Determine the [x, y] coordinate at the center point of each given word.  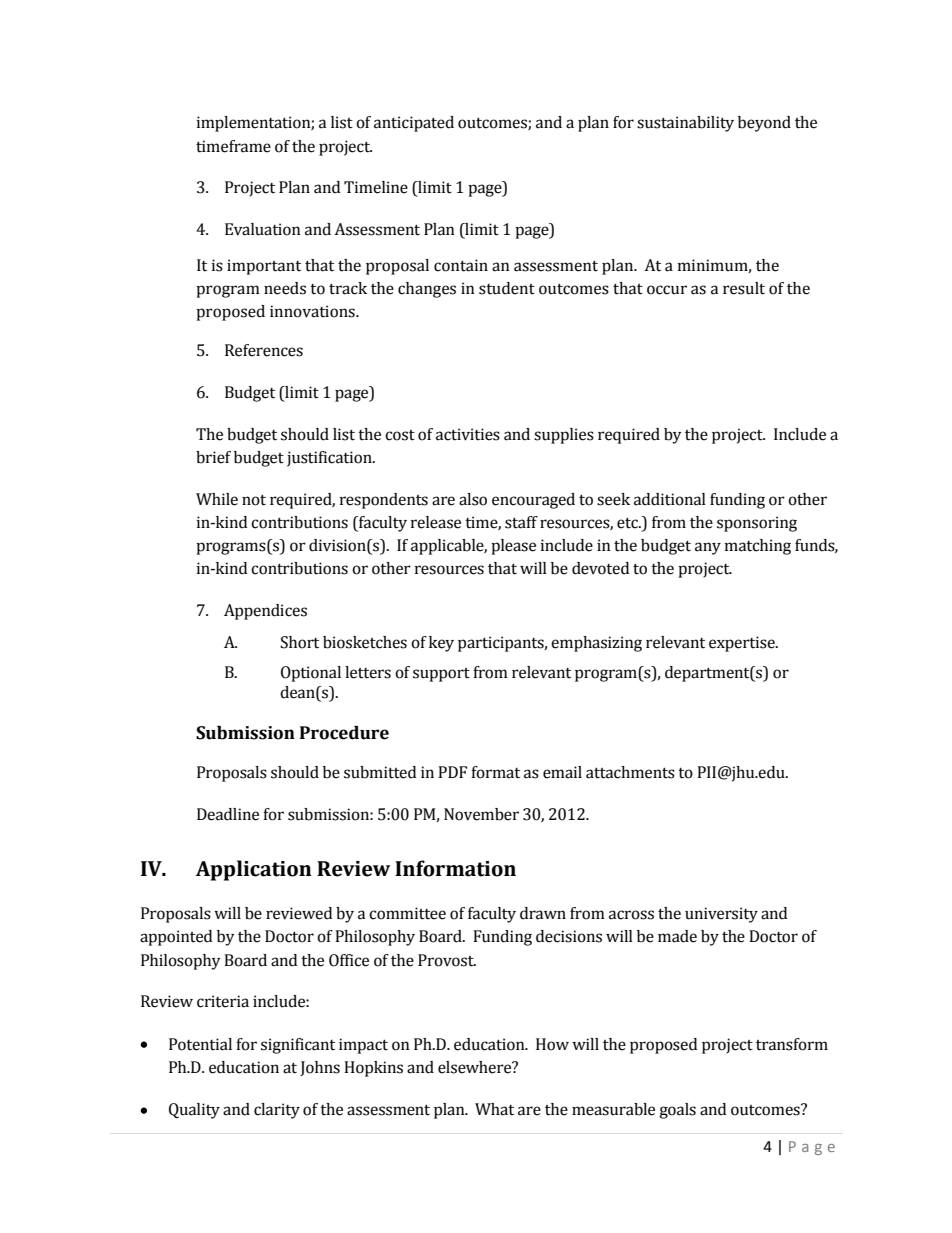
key [441, 644]
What [494, 1109]
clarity [277, 1111]
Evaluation [263, 229]
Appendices [265, 612]
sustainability [685, 124]
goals [677, 1111]
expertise [743, 644]
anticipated [414, 124]
